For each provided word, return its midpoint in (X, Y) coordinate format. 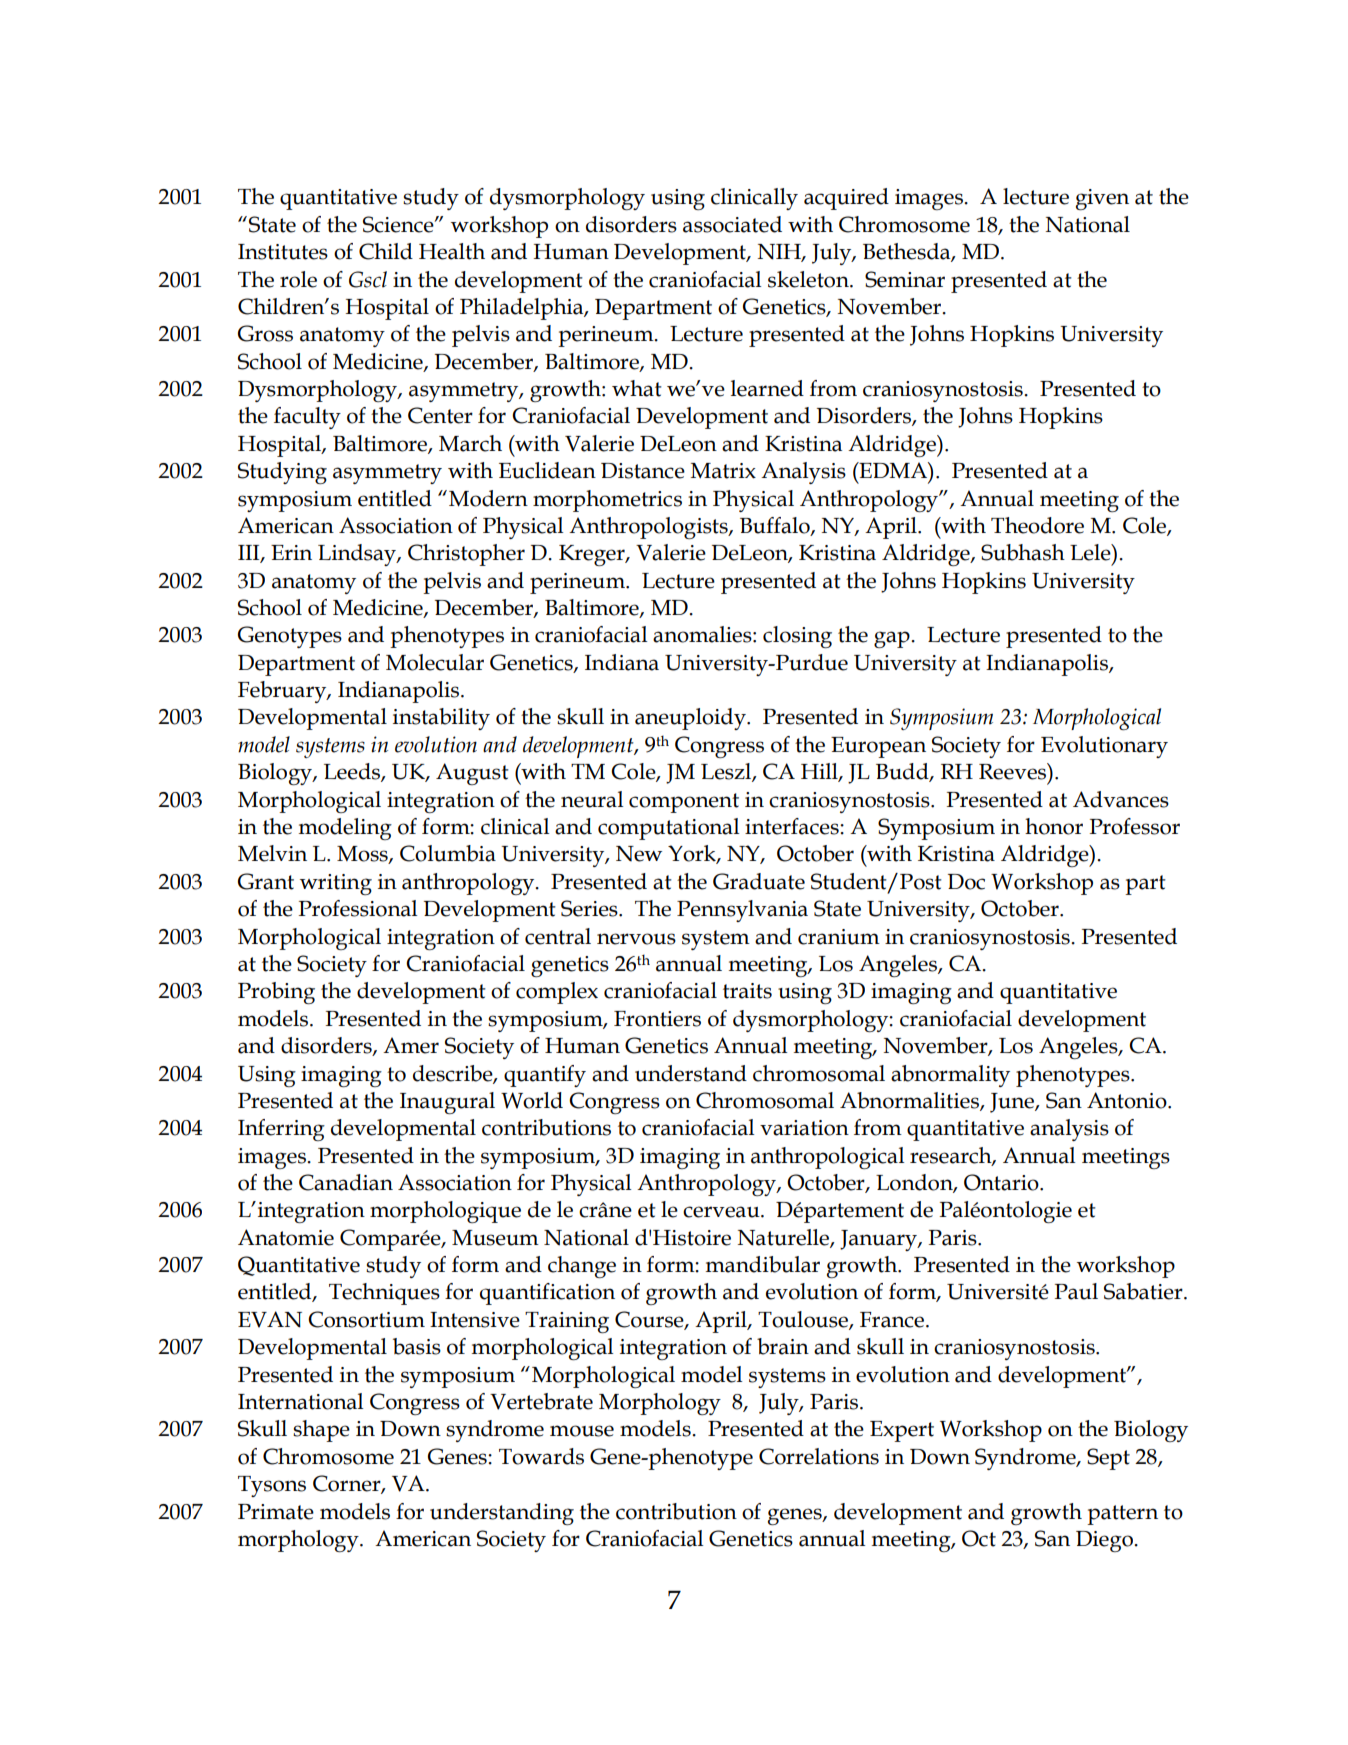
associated (732, 224)
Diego (1105, 1541)
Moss (363, 855)
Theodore (1037, 525)
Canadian (346, 1182)
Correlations (819, 1456)
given (1102, 199)
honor (1054, 826)
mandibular (763, 1264)
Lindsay (358, 555)
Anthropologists (649, 528)
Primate (276, 1512)
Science (399, 224)
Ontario (1002, 1182)
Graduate (759, 881)
